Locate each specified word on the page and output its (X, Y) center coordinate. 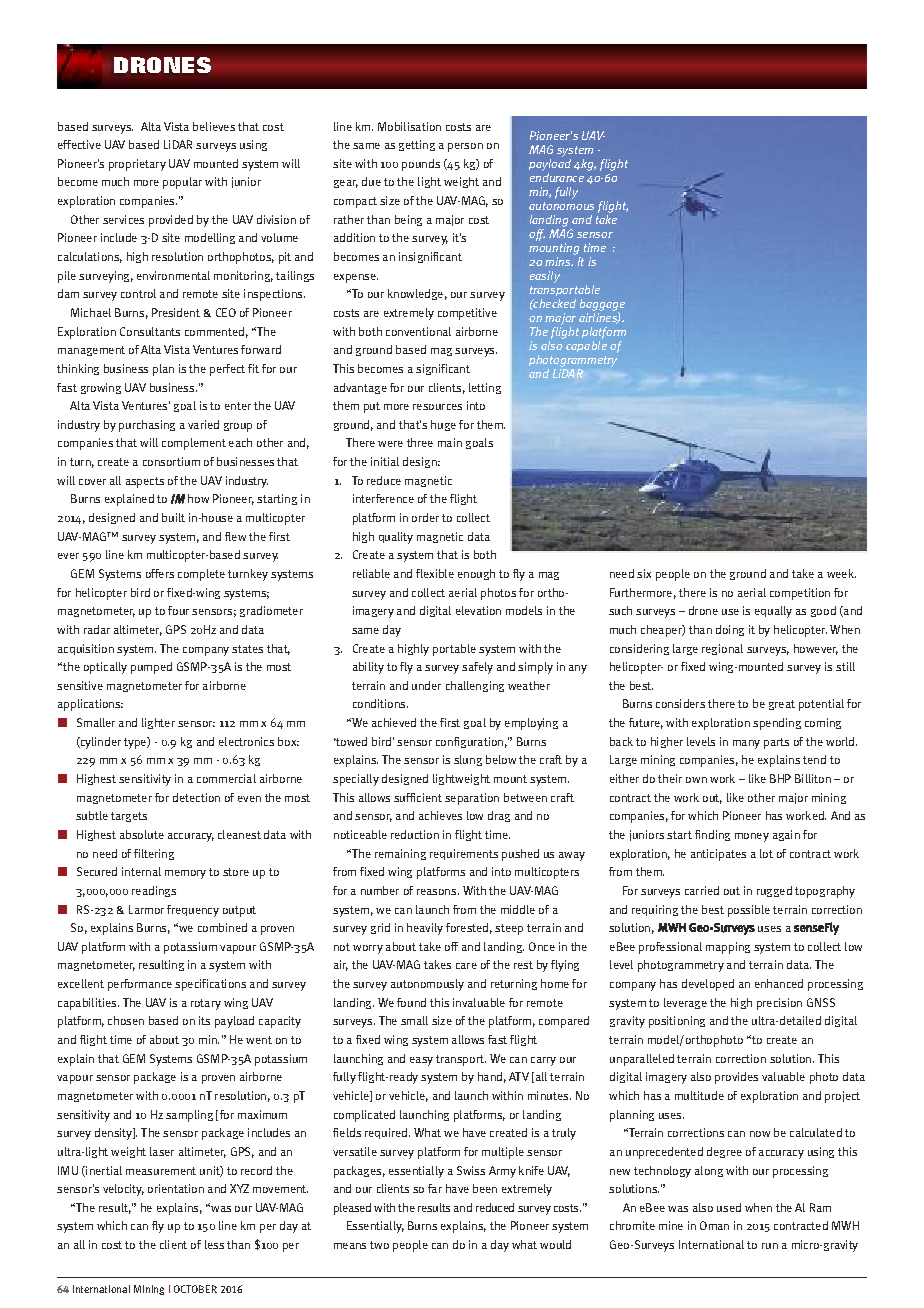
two (379, 1245)
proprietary (137, 165)
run (770, 1246)
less (214, 1244)
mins (559, 261)
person (465, 147)
